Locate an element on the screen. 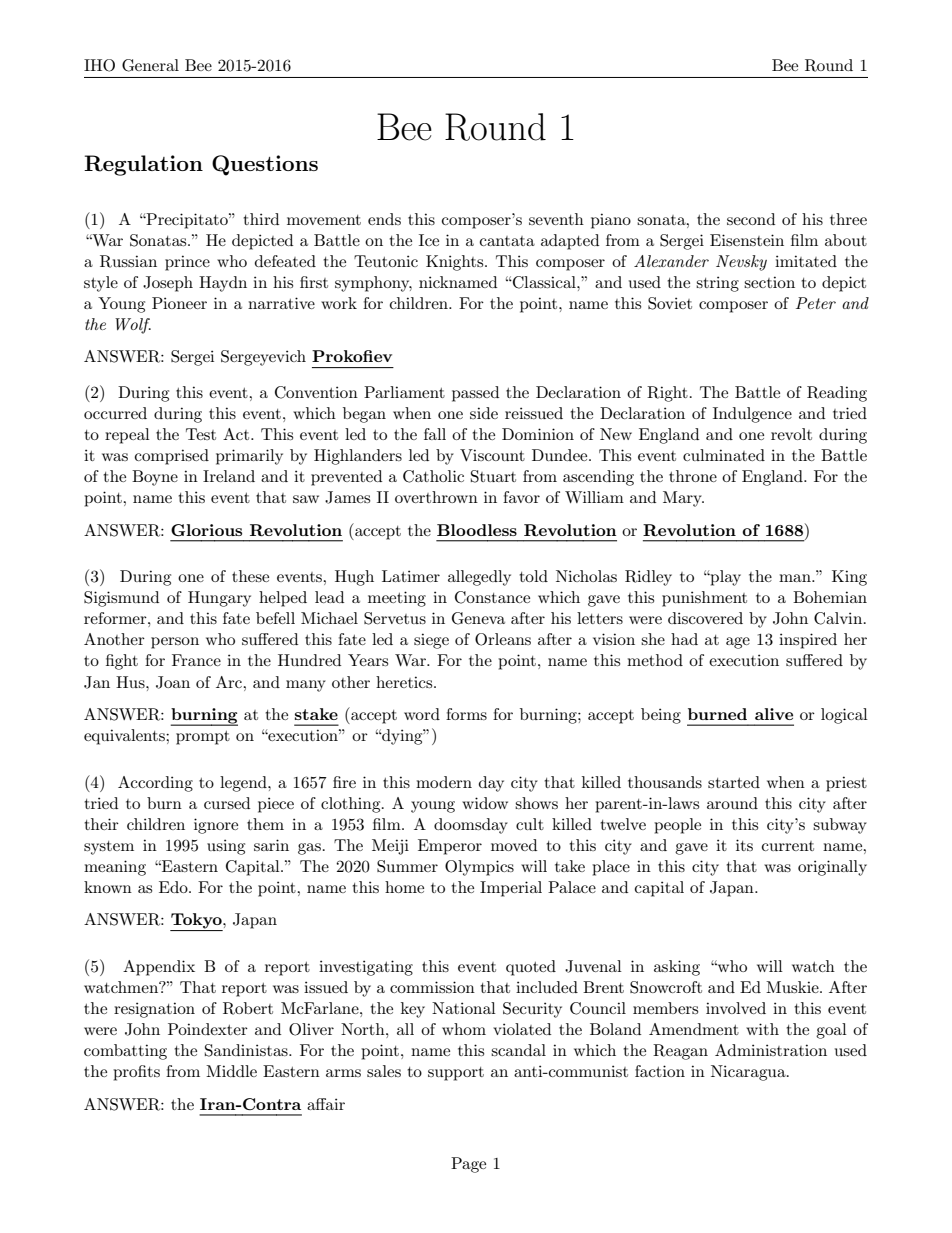 Image resolution: width=952 pixels, height=1233 pixels. Hungary is located at coordinates (219, 599).
